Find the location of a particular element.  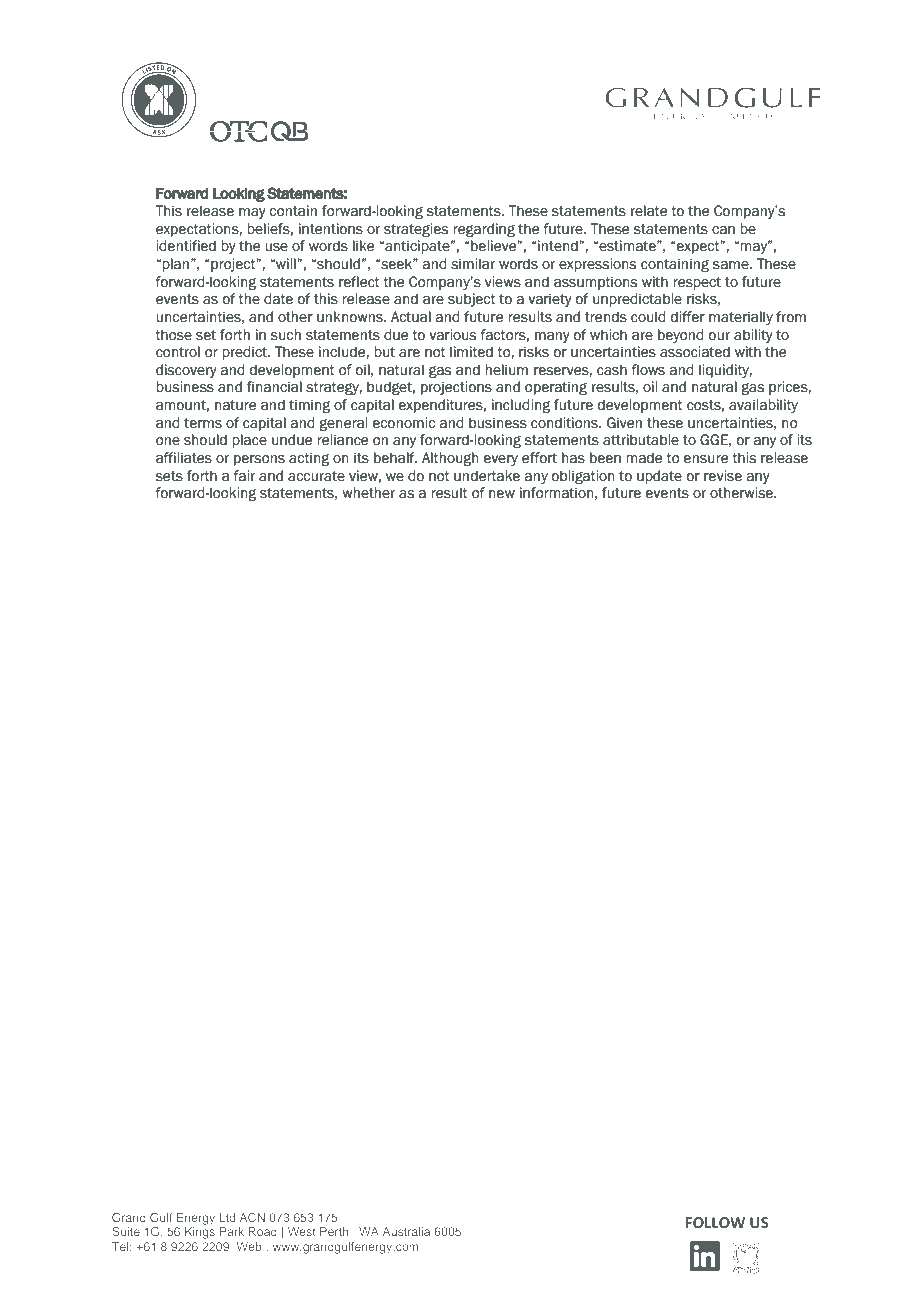

FOLLOW is located at coordinates (715, 1222).
